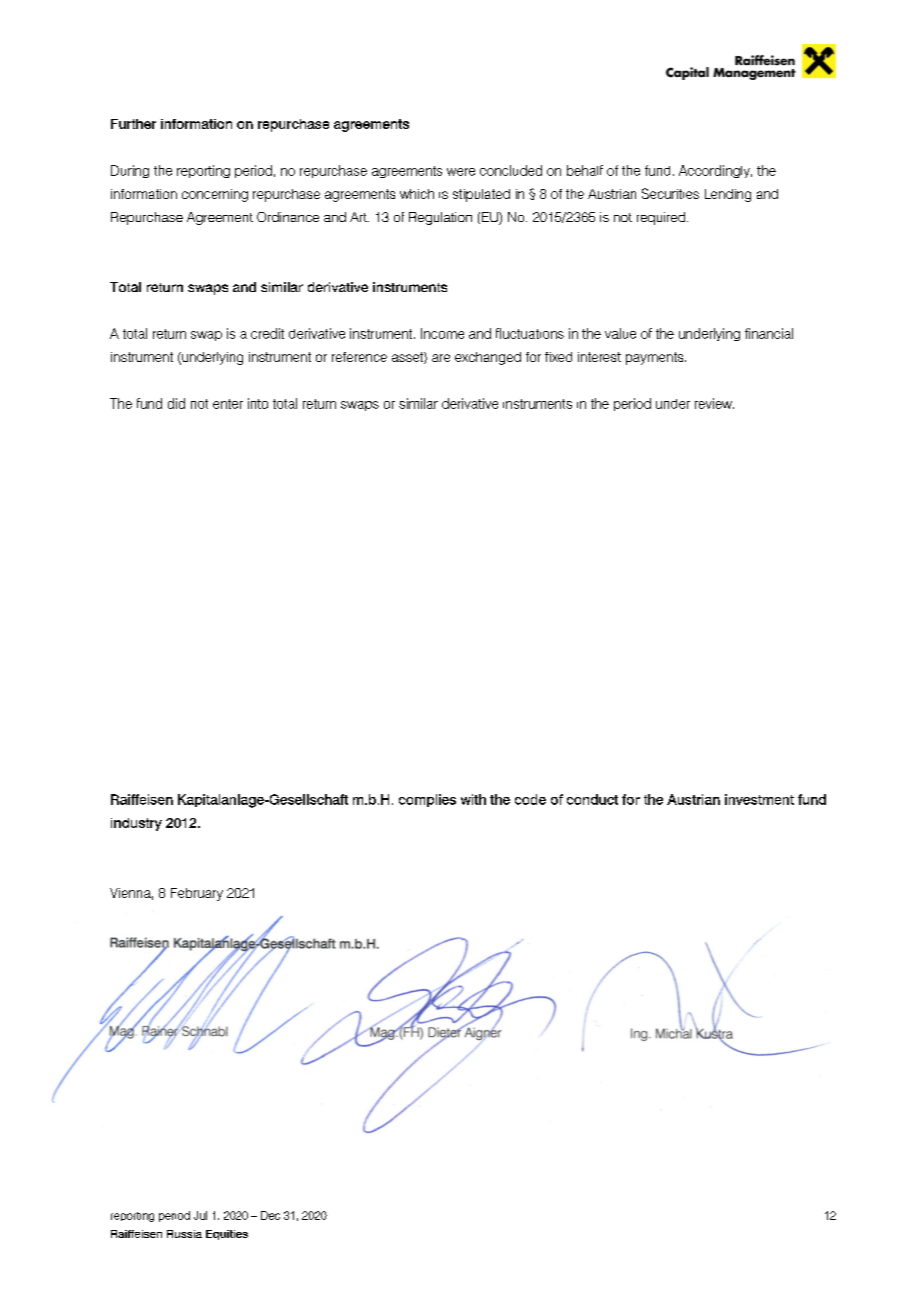 Image resolution: width=924 pixels, height=1308 pixels. I want to click on complies, so click(427, 800).
